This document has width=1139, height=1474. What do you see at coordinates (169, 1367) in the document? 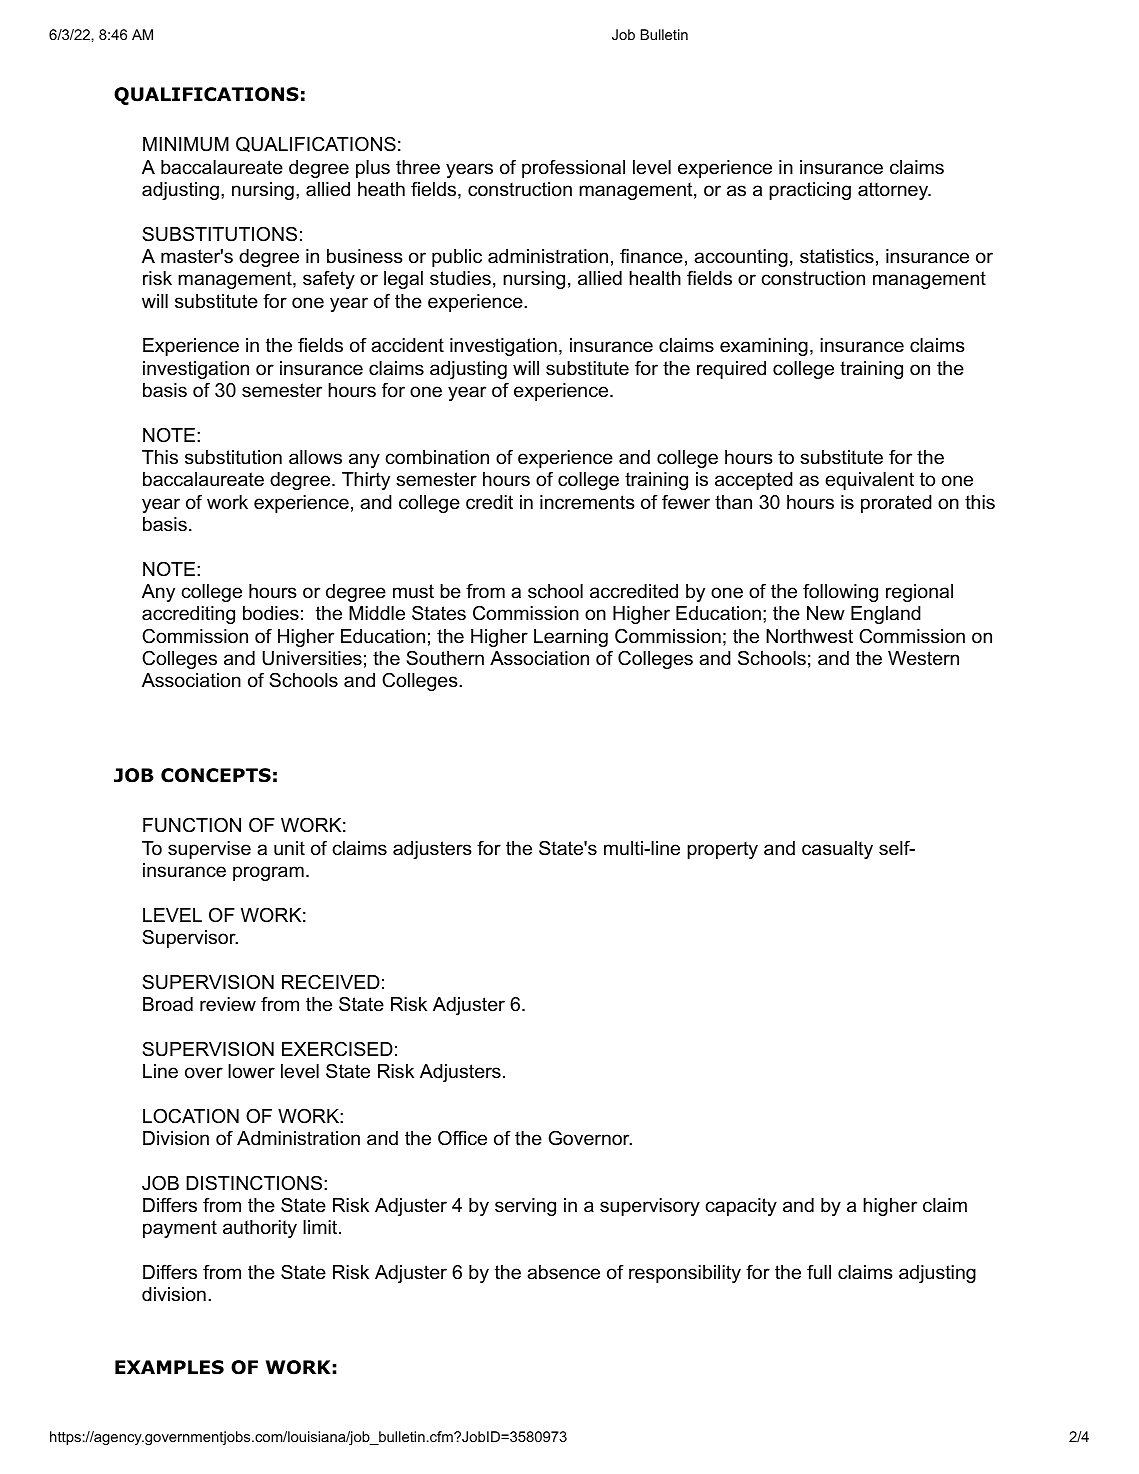
I see `EXAMPLES` at bounding box center [169, 1367].
